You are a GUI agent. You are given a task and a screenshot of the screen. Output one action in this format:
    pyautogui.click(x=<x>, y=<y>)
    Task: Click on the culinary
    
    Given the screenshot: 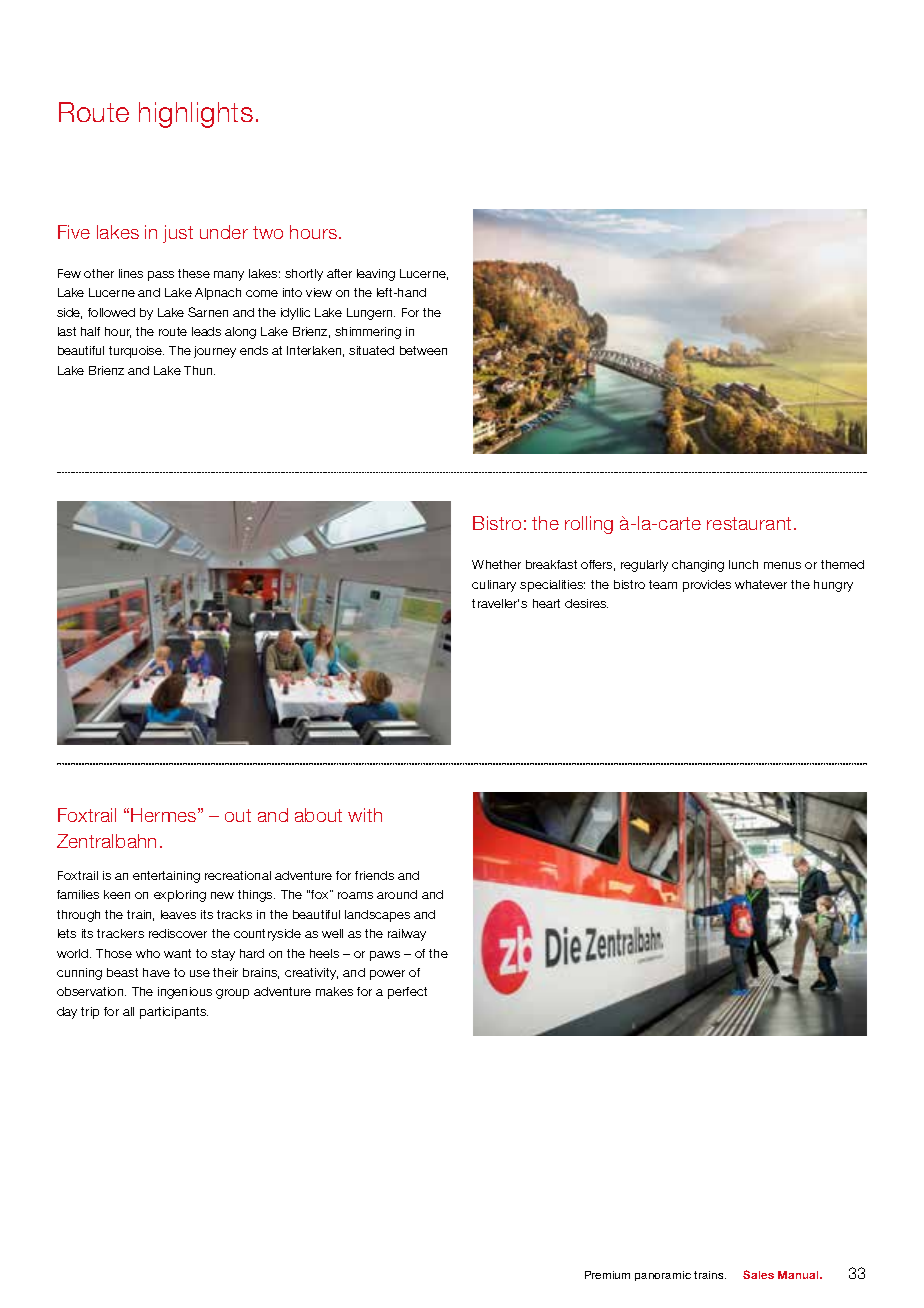 What is the action you would take?
    pyautogui.click(x=494, y=586)
